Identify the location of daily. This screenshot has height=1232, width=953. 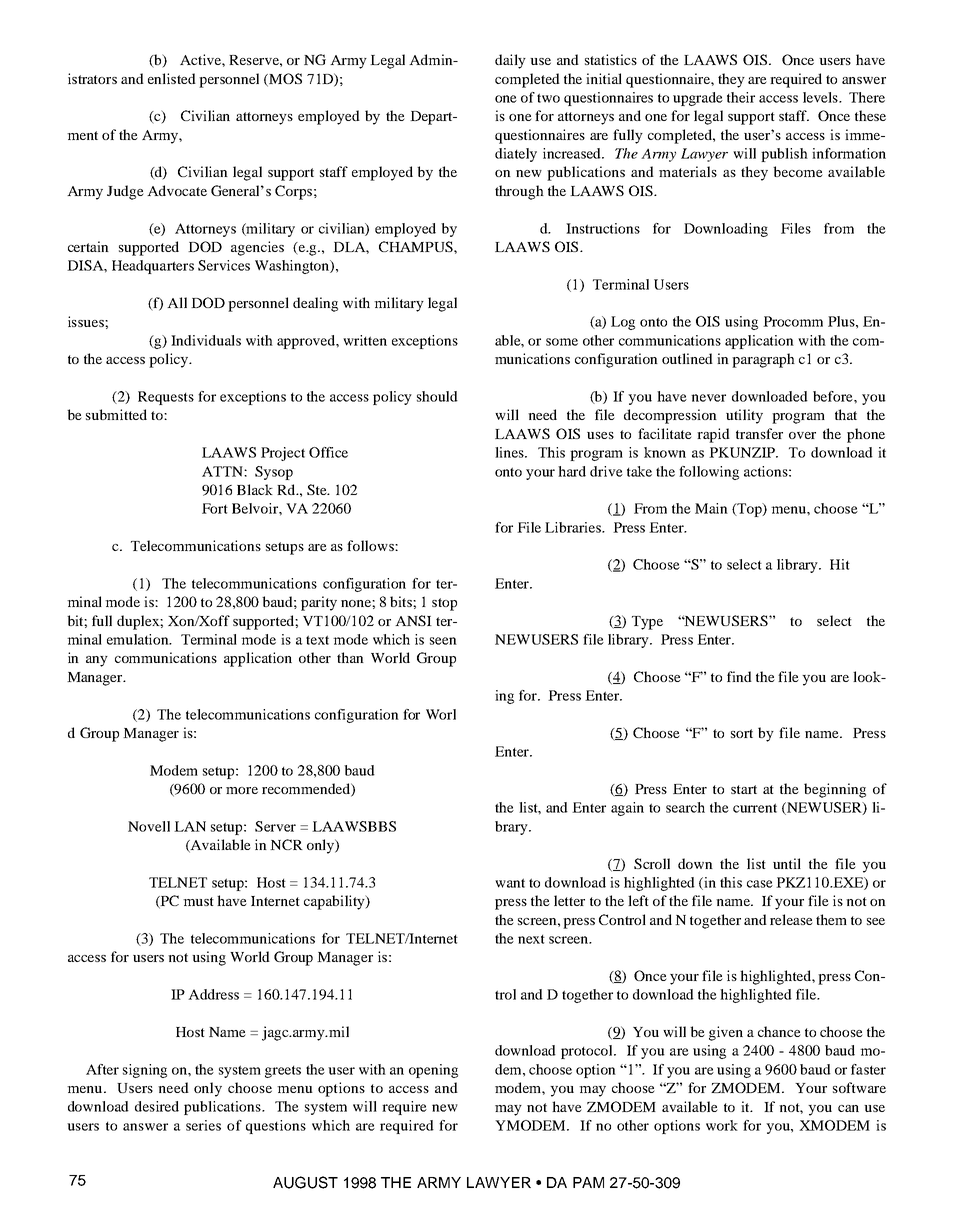
(510, 61).
